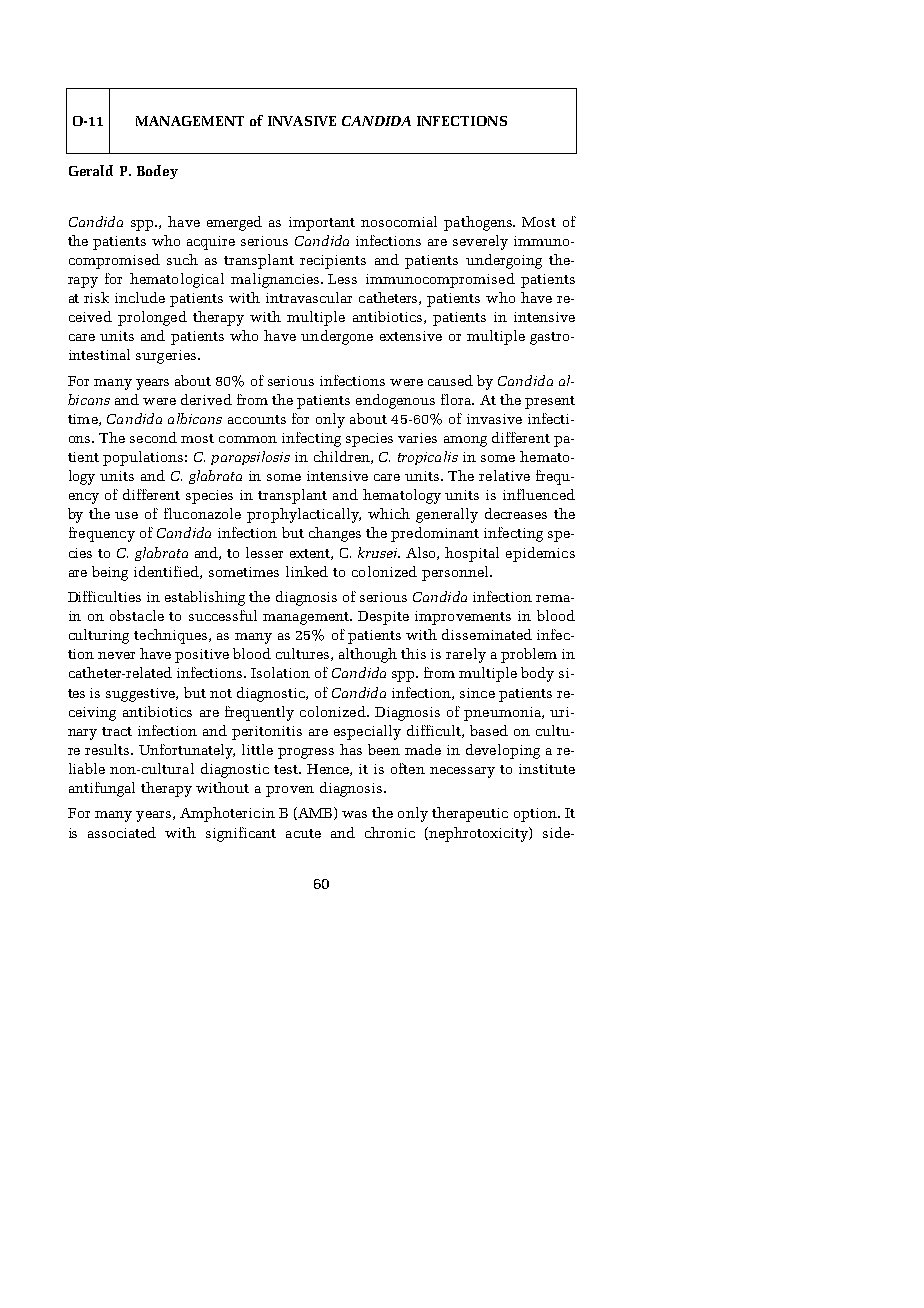 This screenshot has height=1308, width=924. What do you see at coordinates (479, 223) in the screenshot?
I see `pathogens` at bounding box center [479, 223].
